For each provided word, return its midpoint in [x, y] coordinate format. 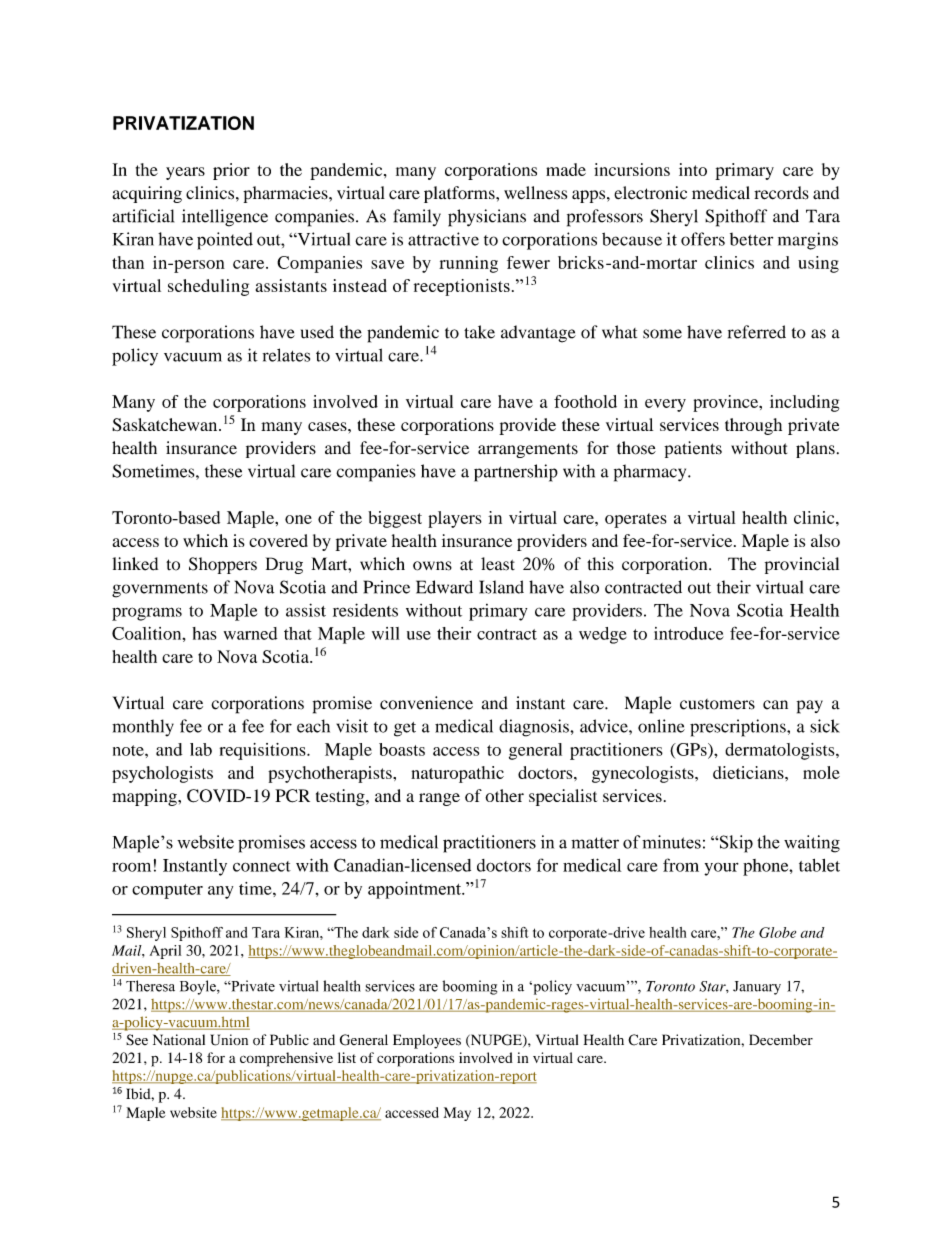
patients [693, 449]
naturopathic [457, 774]
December [781, 1039]
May [457, 1114]
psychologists [162, 774]
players [455, 519]
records [781, 193]
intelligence [225, 218]
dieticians [749, 772]
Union [229, 1040]
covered [278, 540]
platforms [460, 194]
